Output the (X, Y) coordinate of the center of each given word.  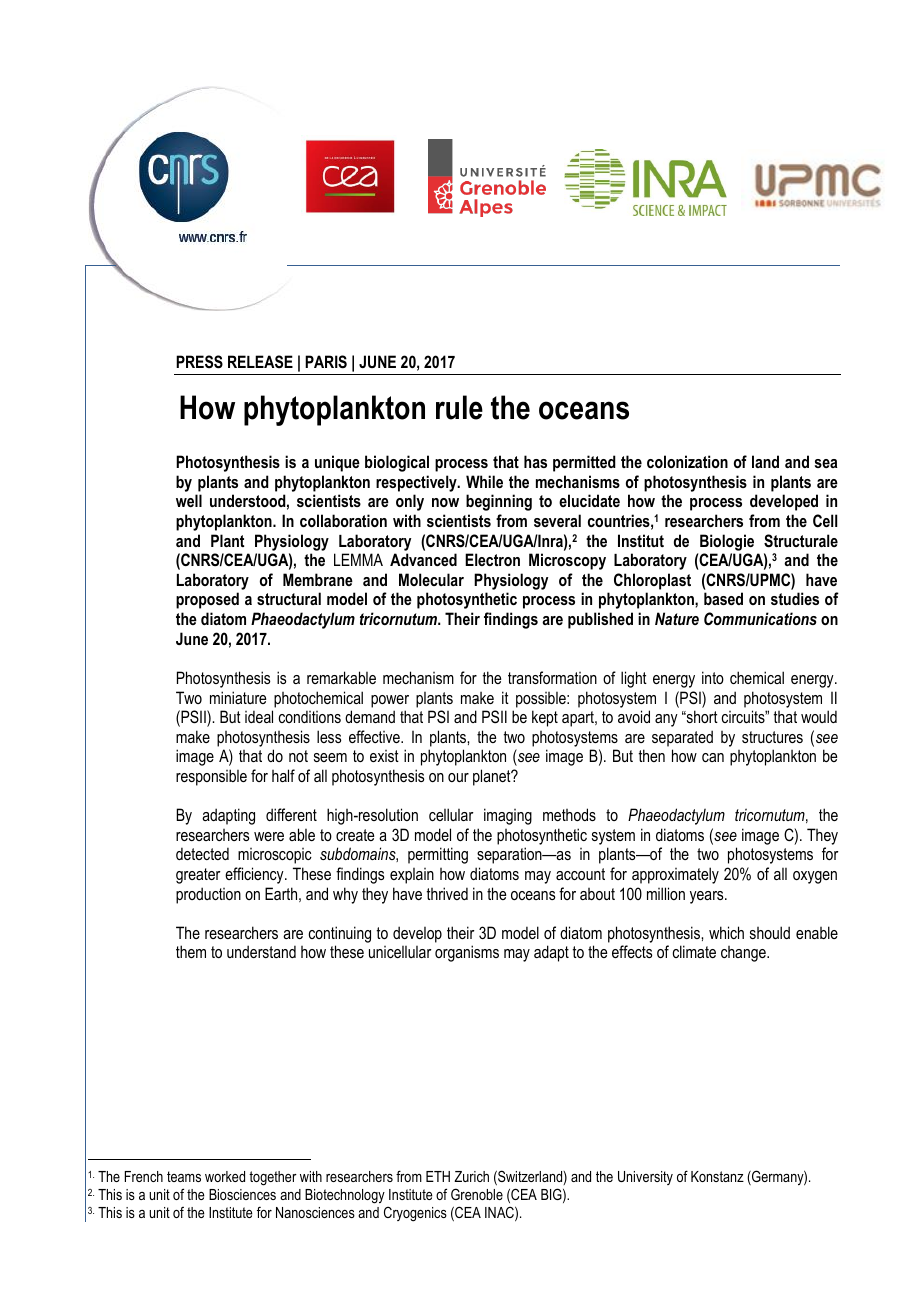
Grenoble (477, 1194)
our (458, 777)
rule (459, 407)
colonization (687, 461)
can (713, 757)
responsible (211, 777)
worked (225, 1176)
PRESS (199, 362)
